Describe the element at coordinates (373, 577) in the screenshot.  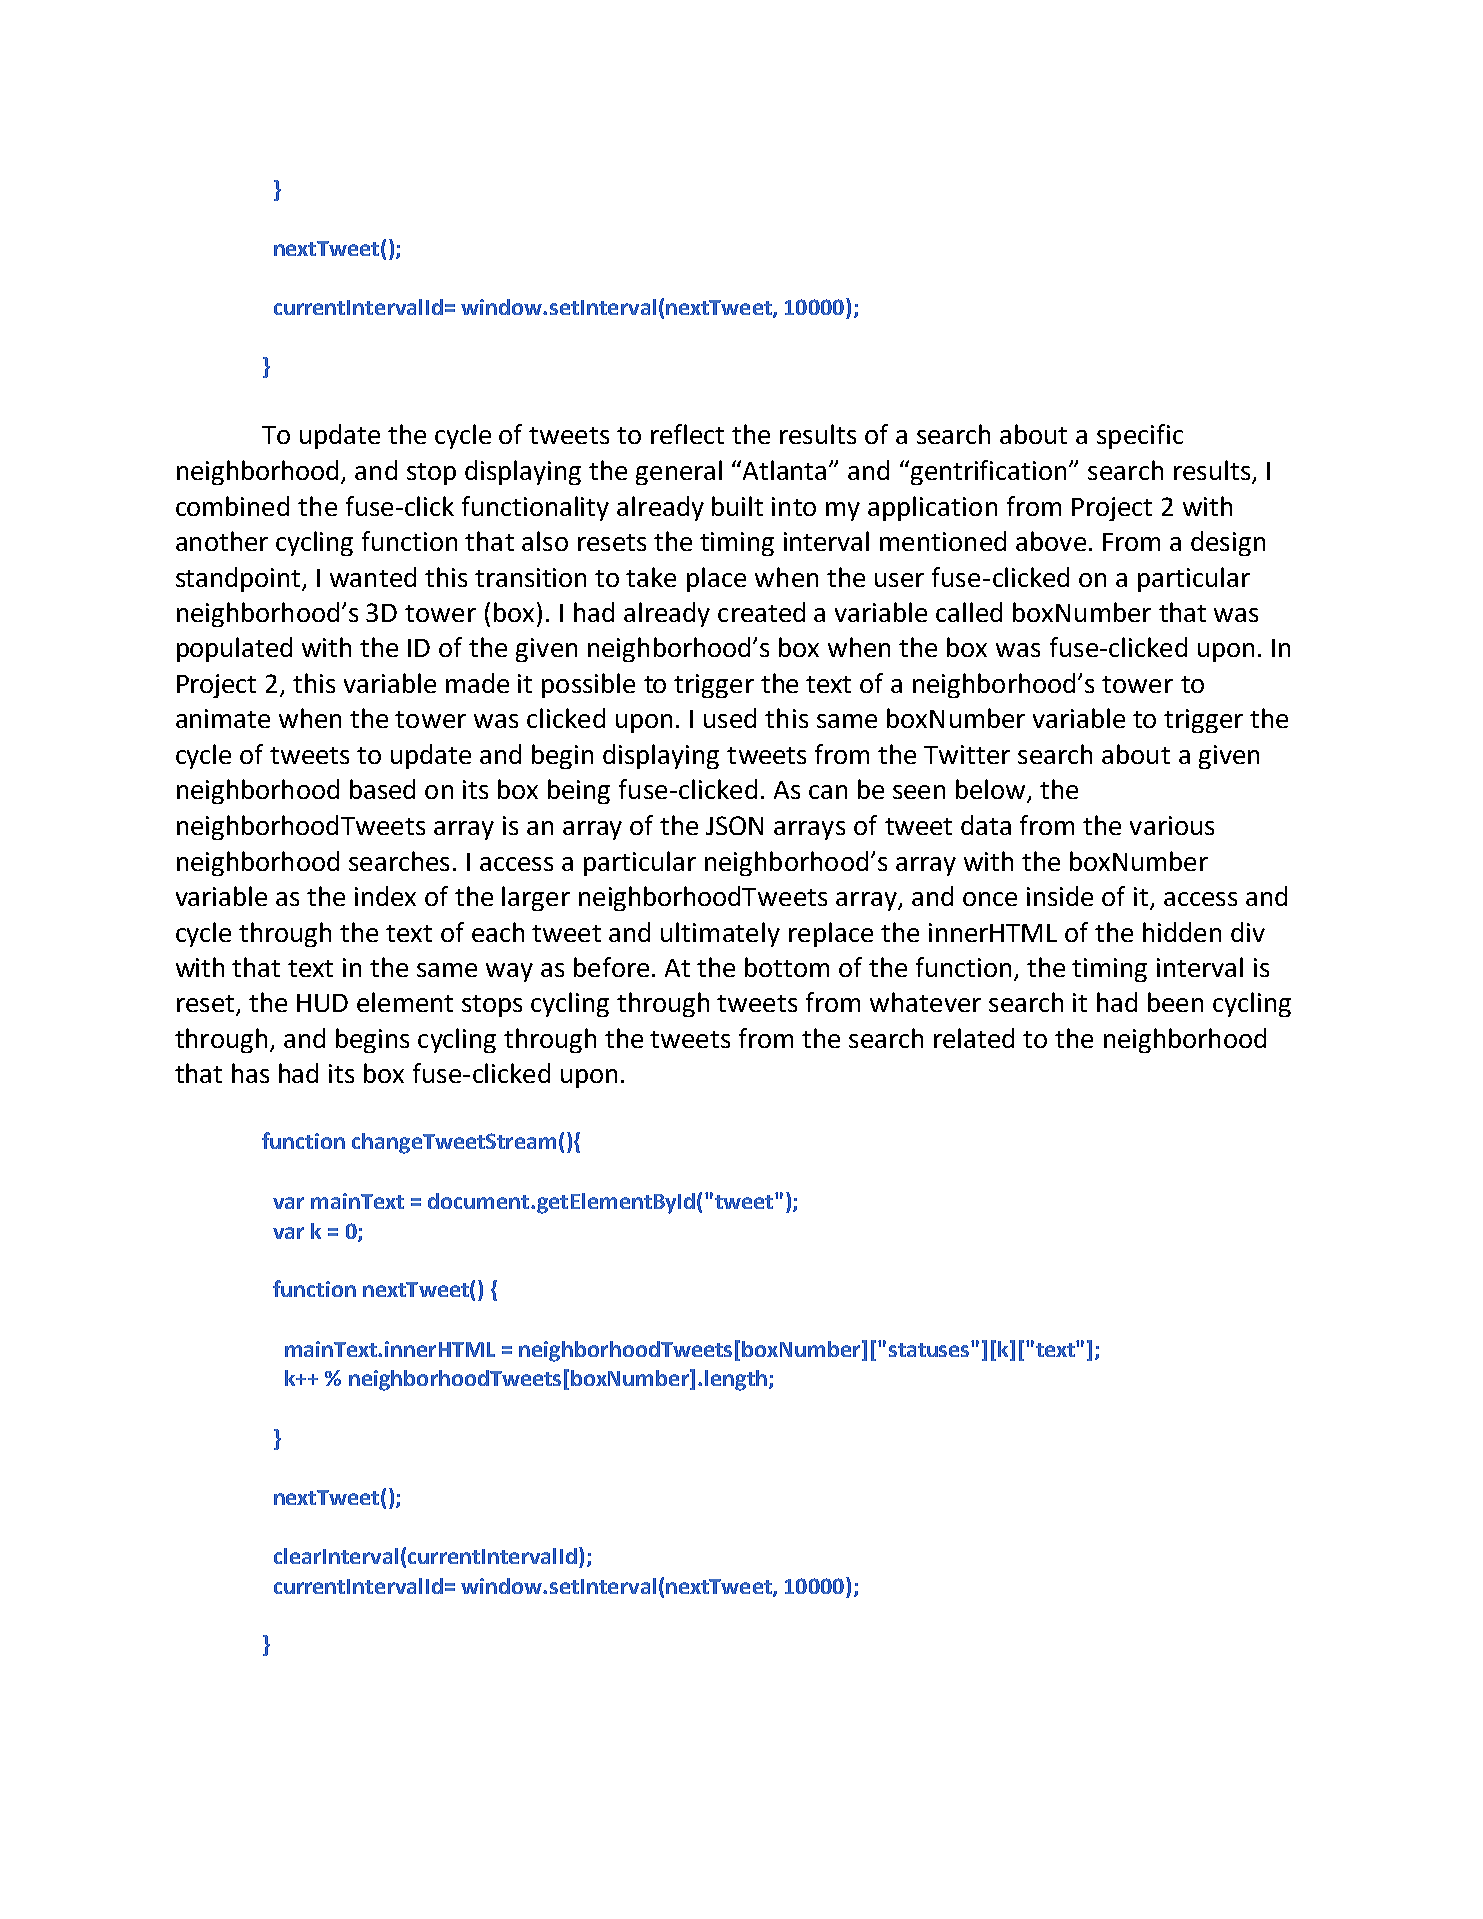
I see `wanted` at that location.
